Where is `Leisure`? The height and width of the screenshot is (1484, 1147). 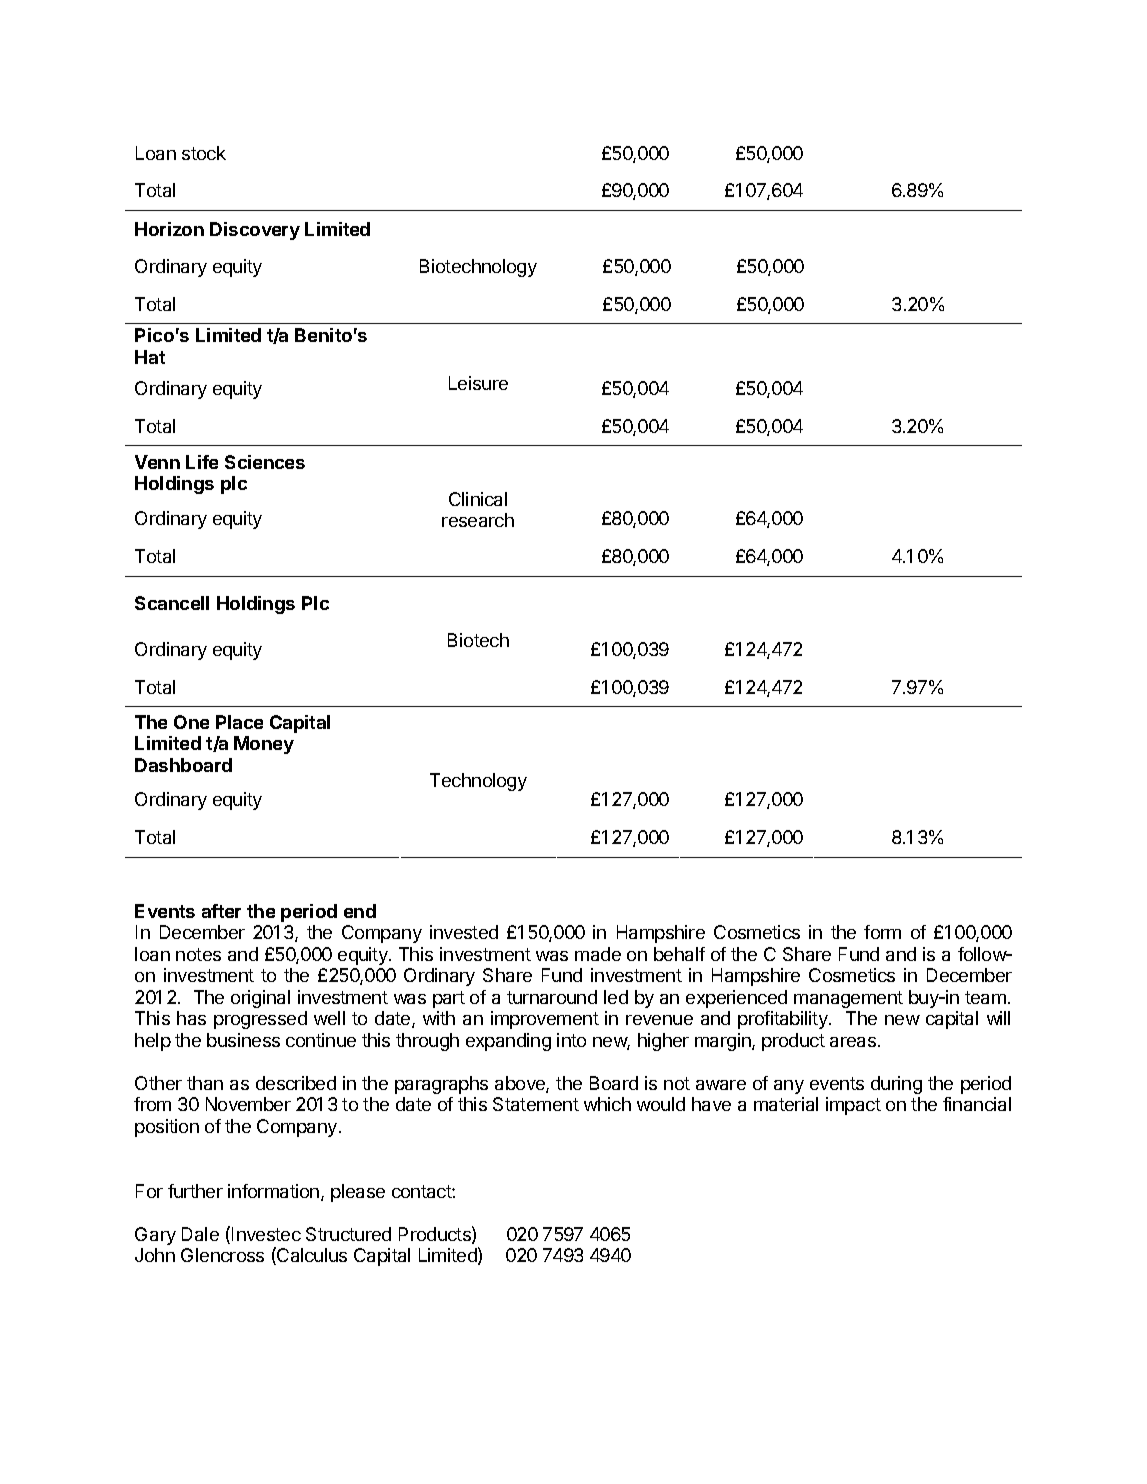 Leisure is located at coordinates (478, 383).
